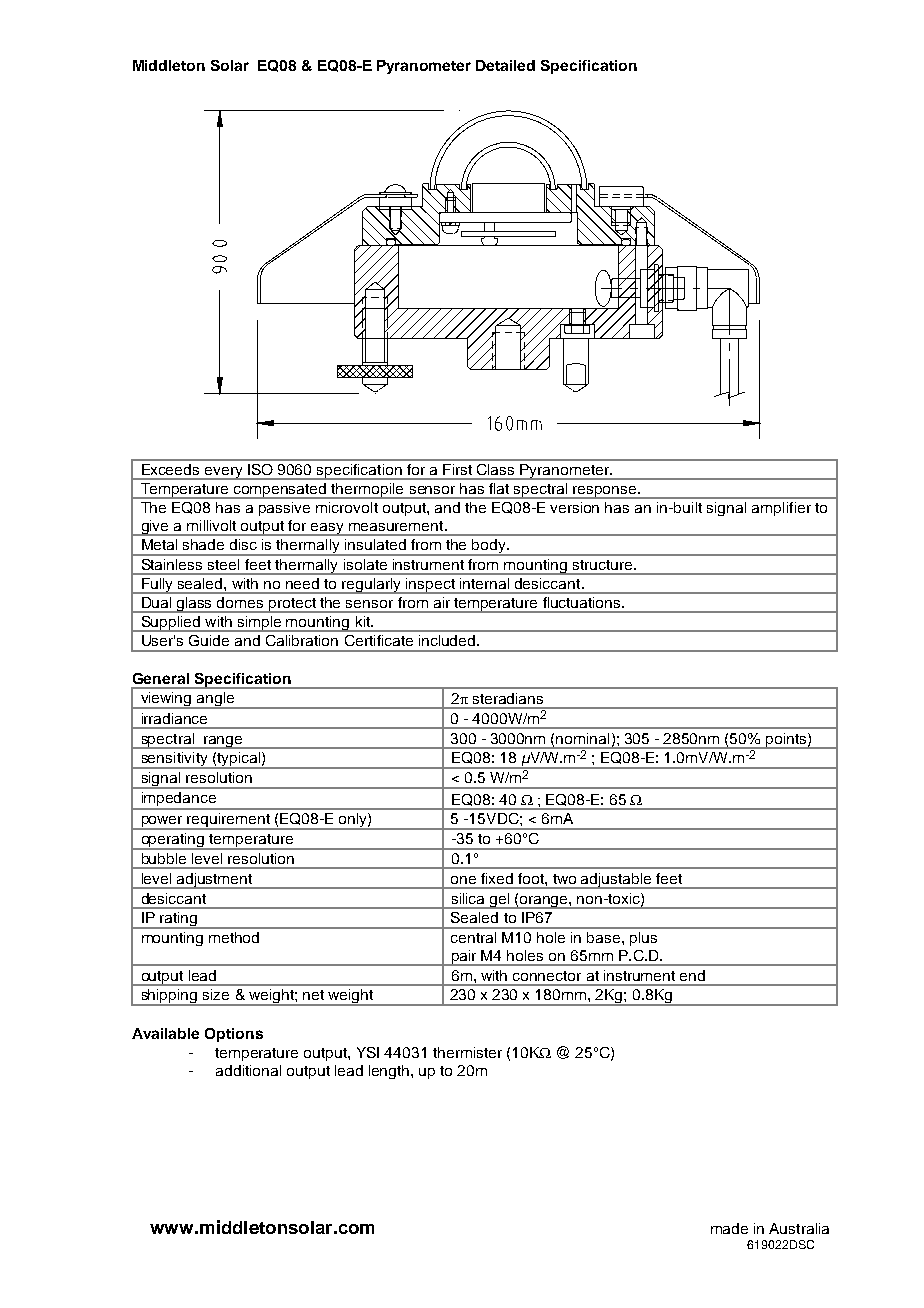  What do you see at coordinates (234, 937) in the screenshot?
I see `method` at bounding box center [234, 937].
